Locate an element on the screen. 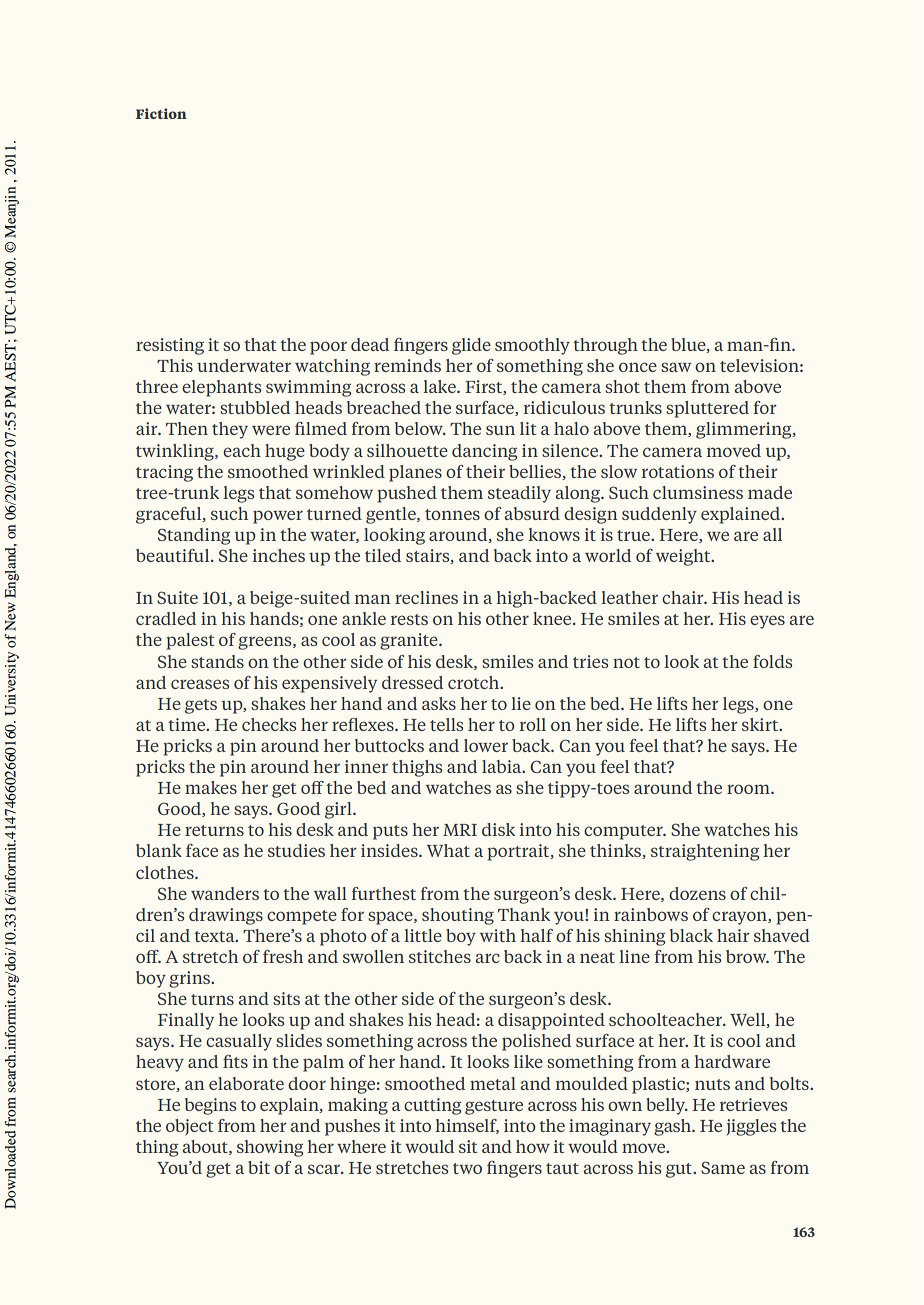 This screenshot has width=924, height=1305. Standing is located at coordinates (194, 536).
